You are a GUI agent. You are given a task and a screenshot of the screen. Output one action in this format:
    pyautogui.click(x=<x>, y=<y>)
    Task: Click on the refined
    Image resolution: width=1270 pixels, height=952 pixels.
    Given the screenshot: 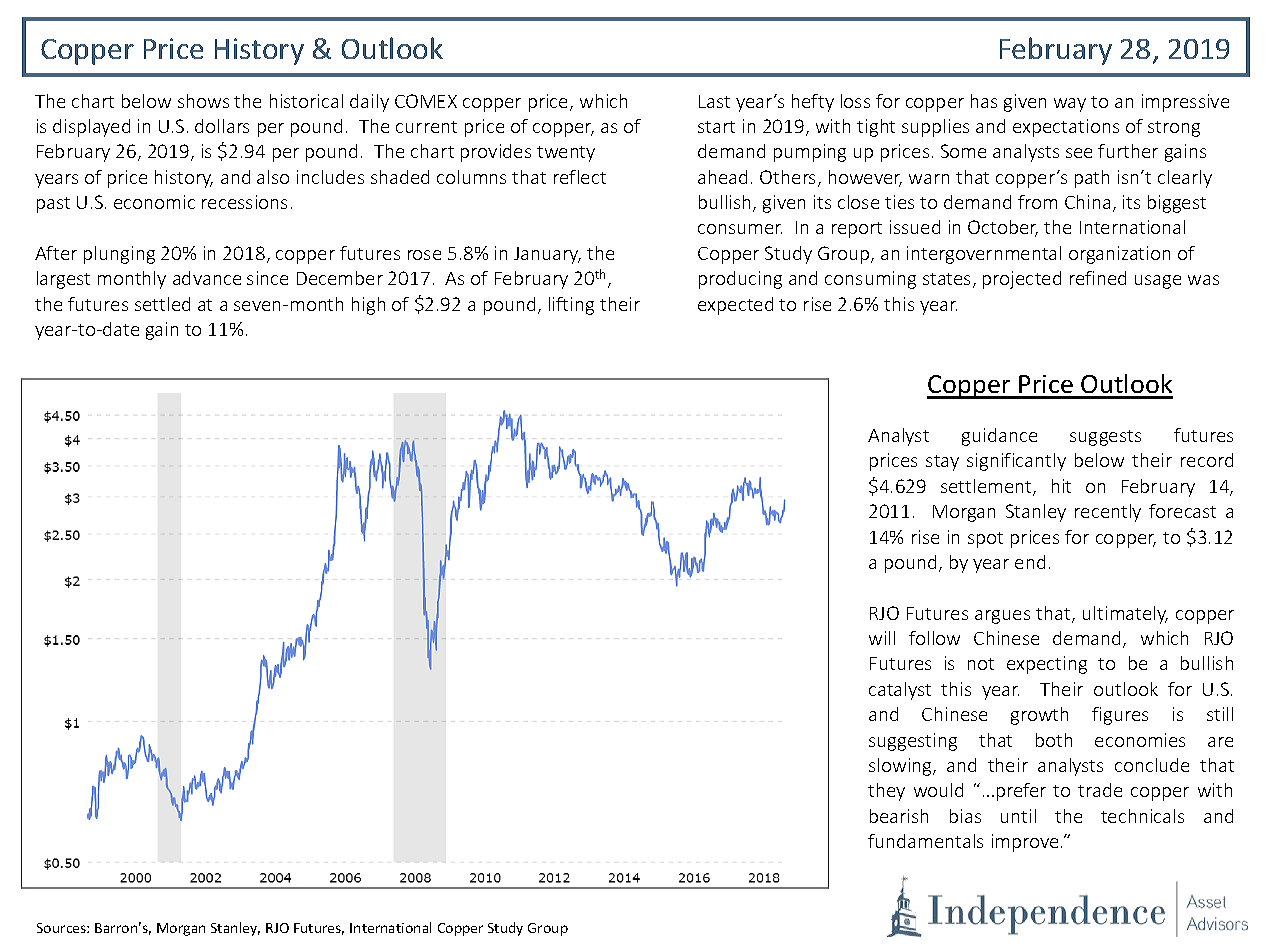 What is the action you would take?
    pyautogui.click(x=1098, y=278)
